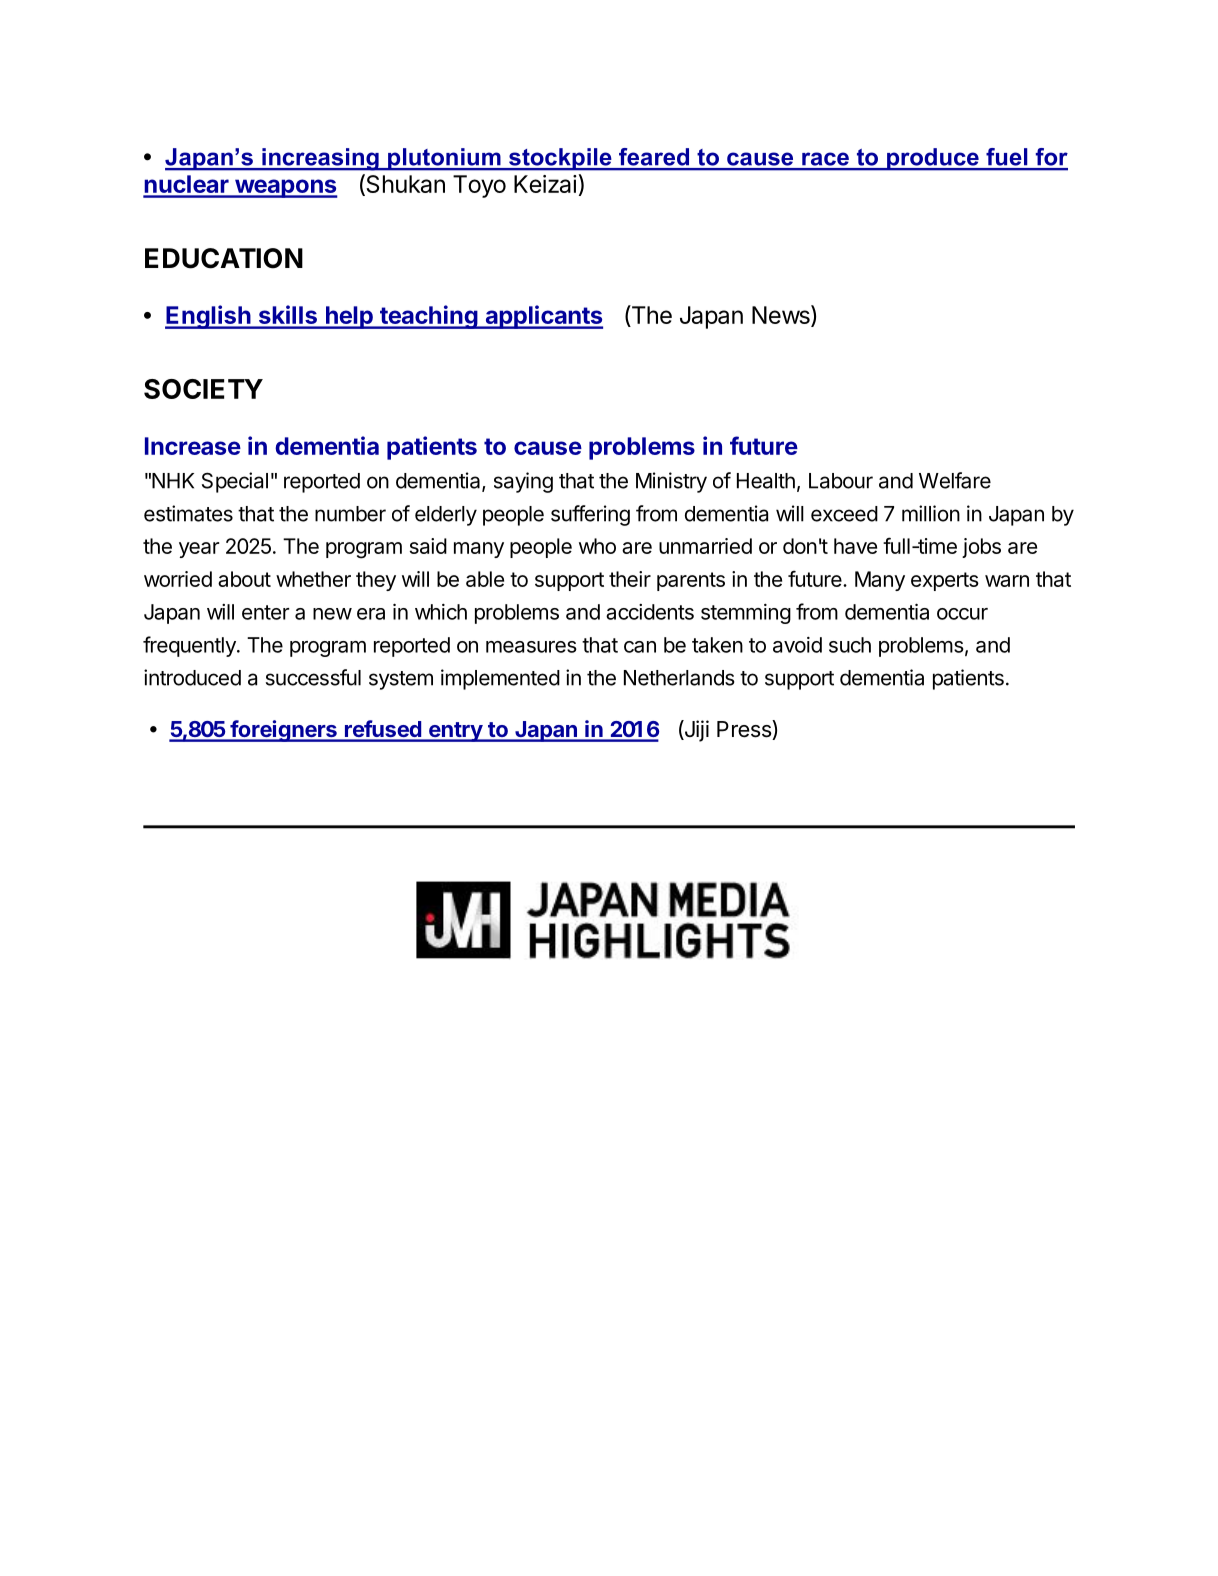 The width and height of the screenshot is (1218, 1576). Describe the element at coordinates (560, 159) in the screenshot. I see `stockpile` at that location.
